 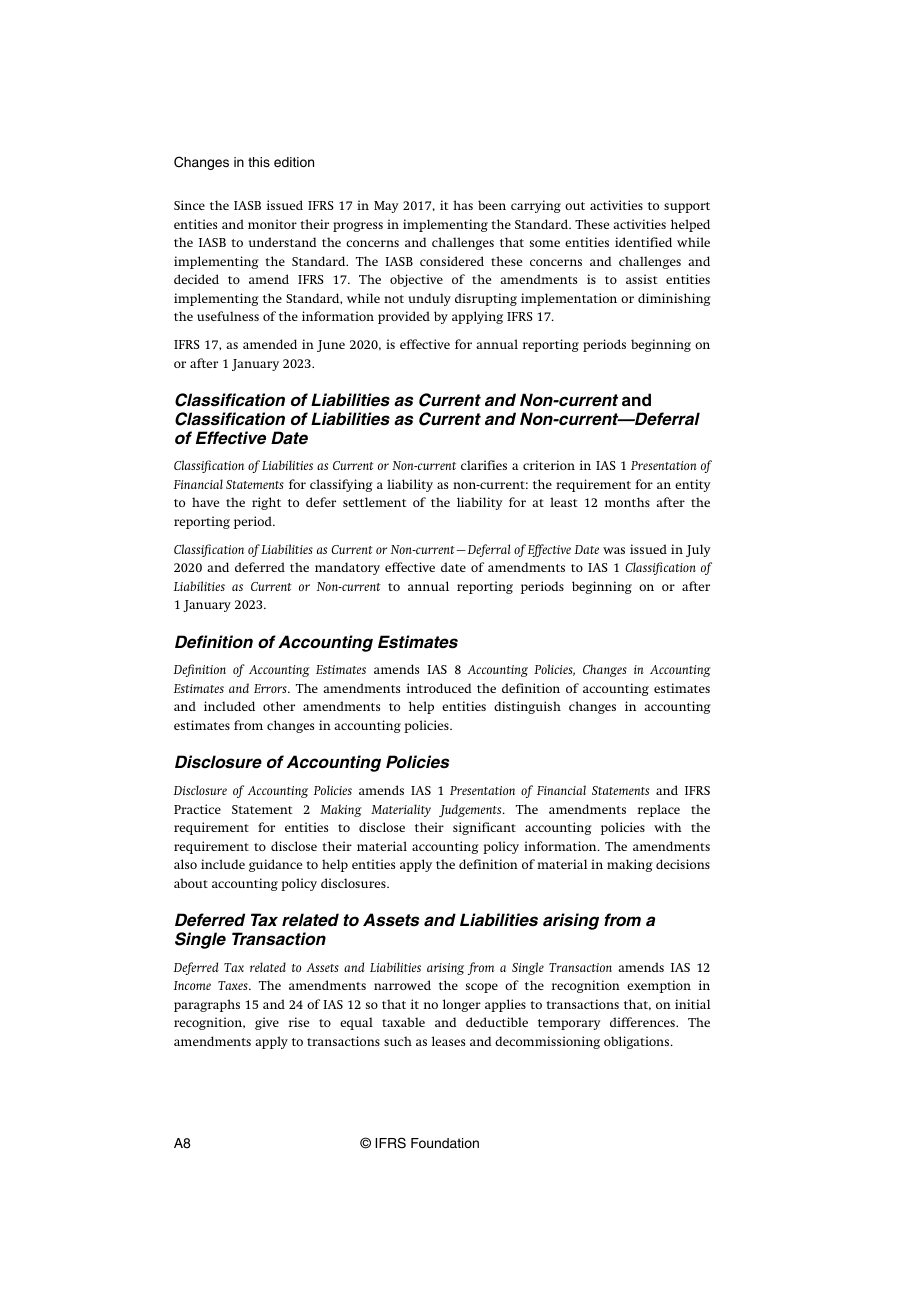 What do you see at coordinates (659, 810) in the image?
I see `replace` at bounding box center [659, 810].
